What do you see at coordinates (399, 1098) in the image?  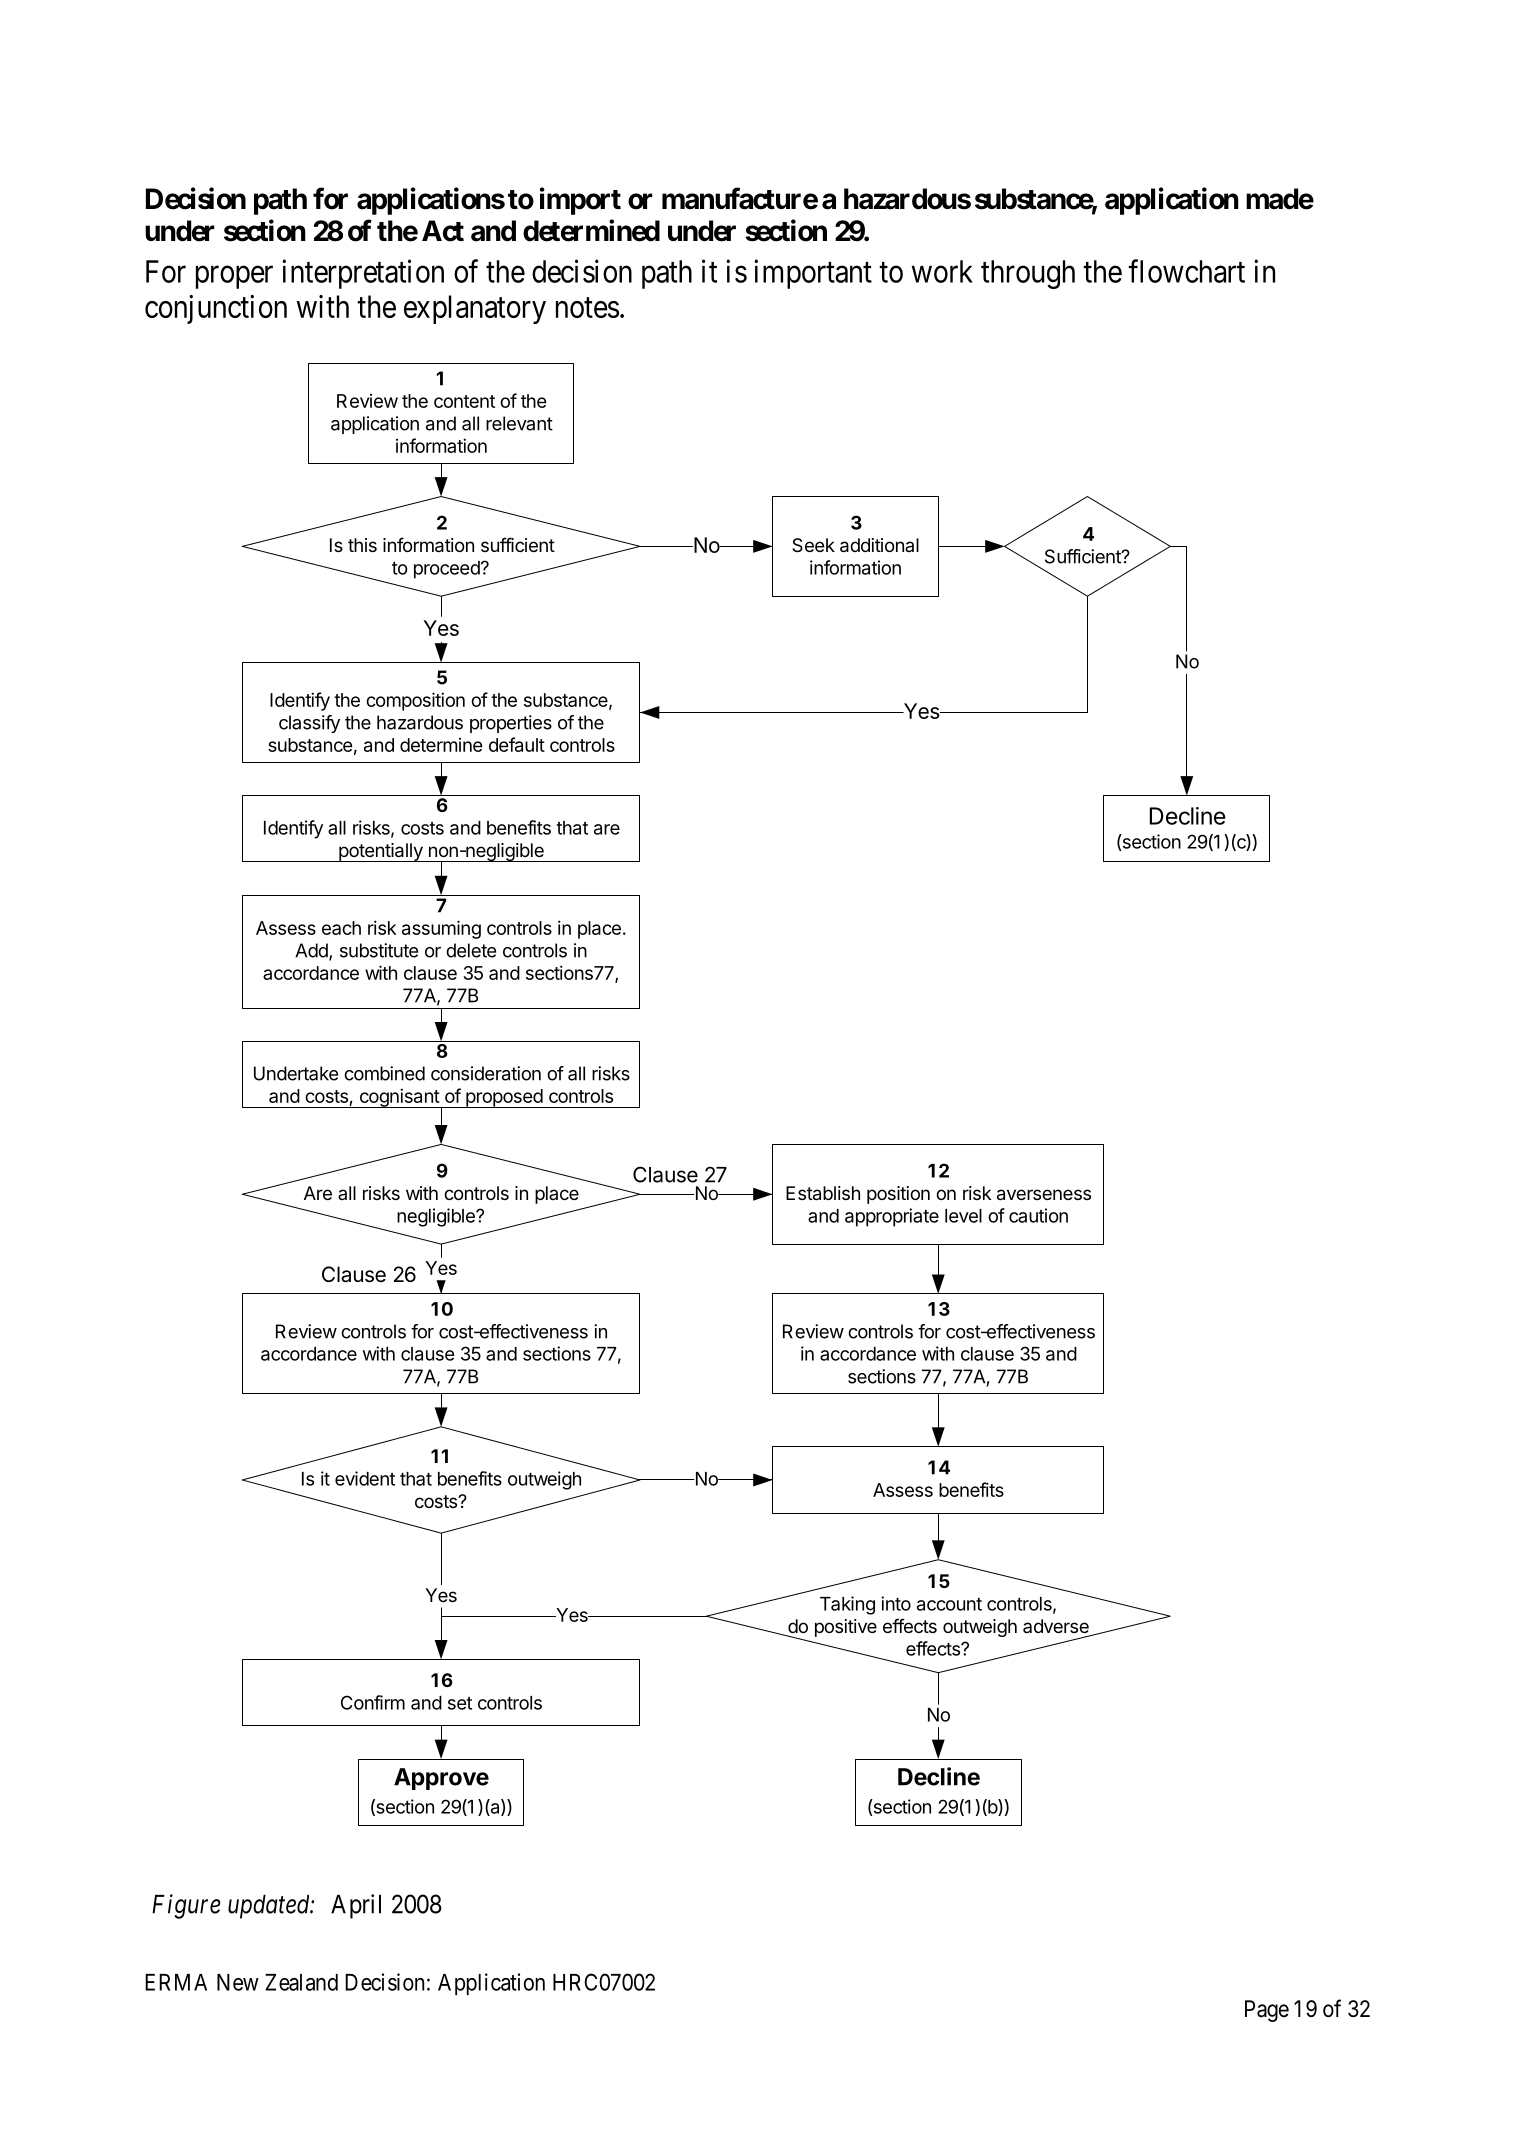 I see `cognisant` at bounding box center [399, 1098].
